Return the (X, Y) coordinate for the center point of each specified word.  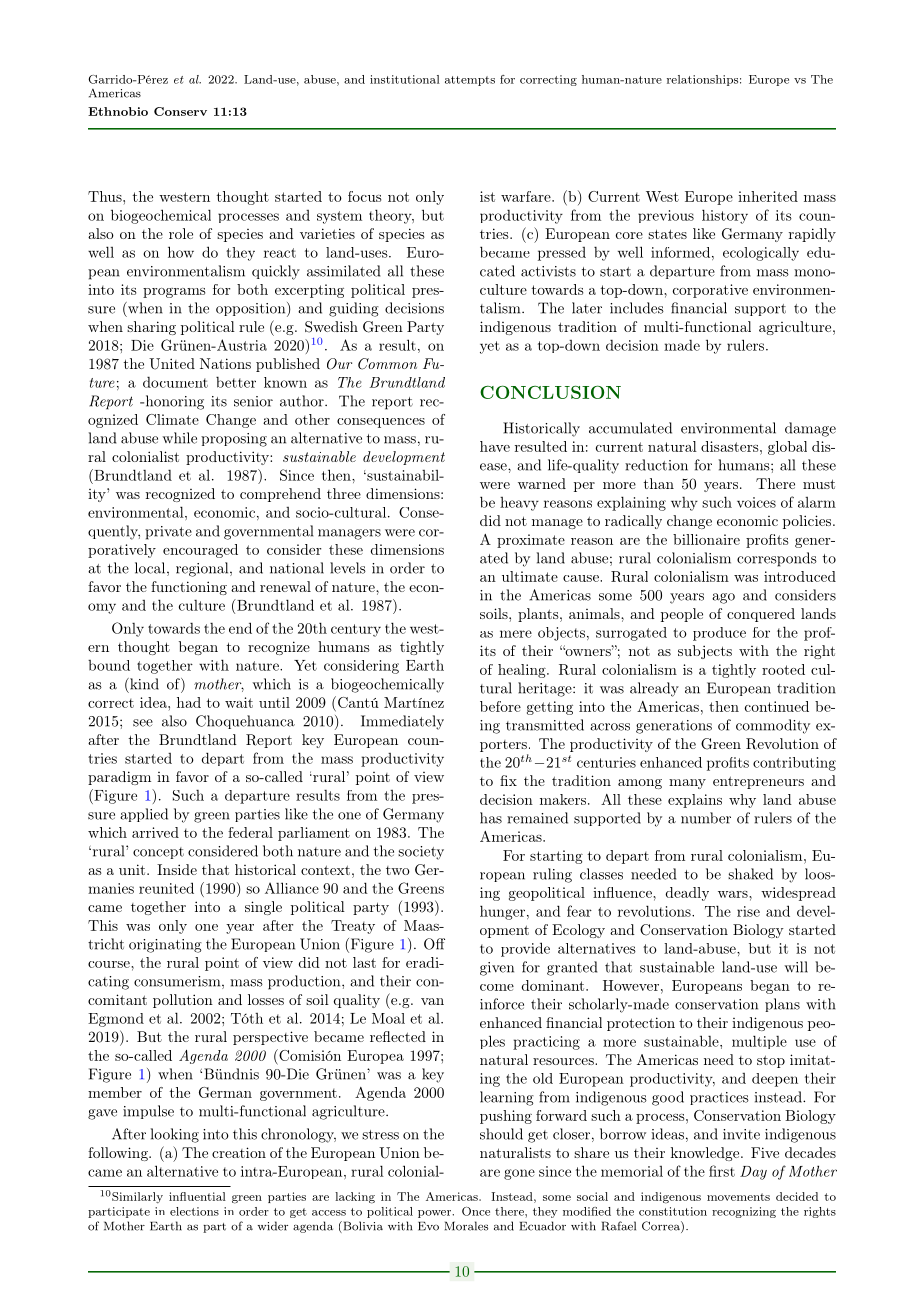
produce (719, 634)
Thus (106, 196)
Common (387, 364)
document (175, 382)
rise (748, 911)
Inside (177, 869)
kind (143, 684)
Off (434, 944)
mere (516, 634)
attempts (470, 81)
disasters (729, 446)
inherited (768, 196)
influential (197, 1196)
